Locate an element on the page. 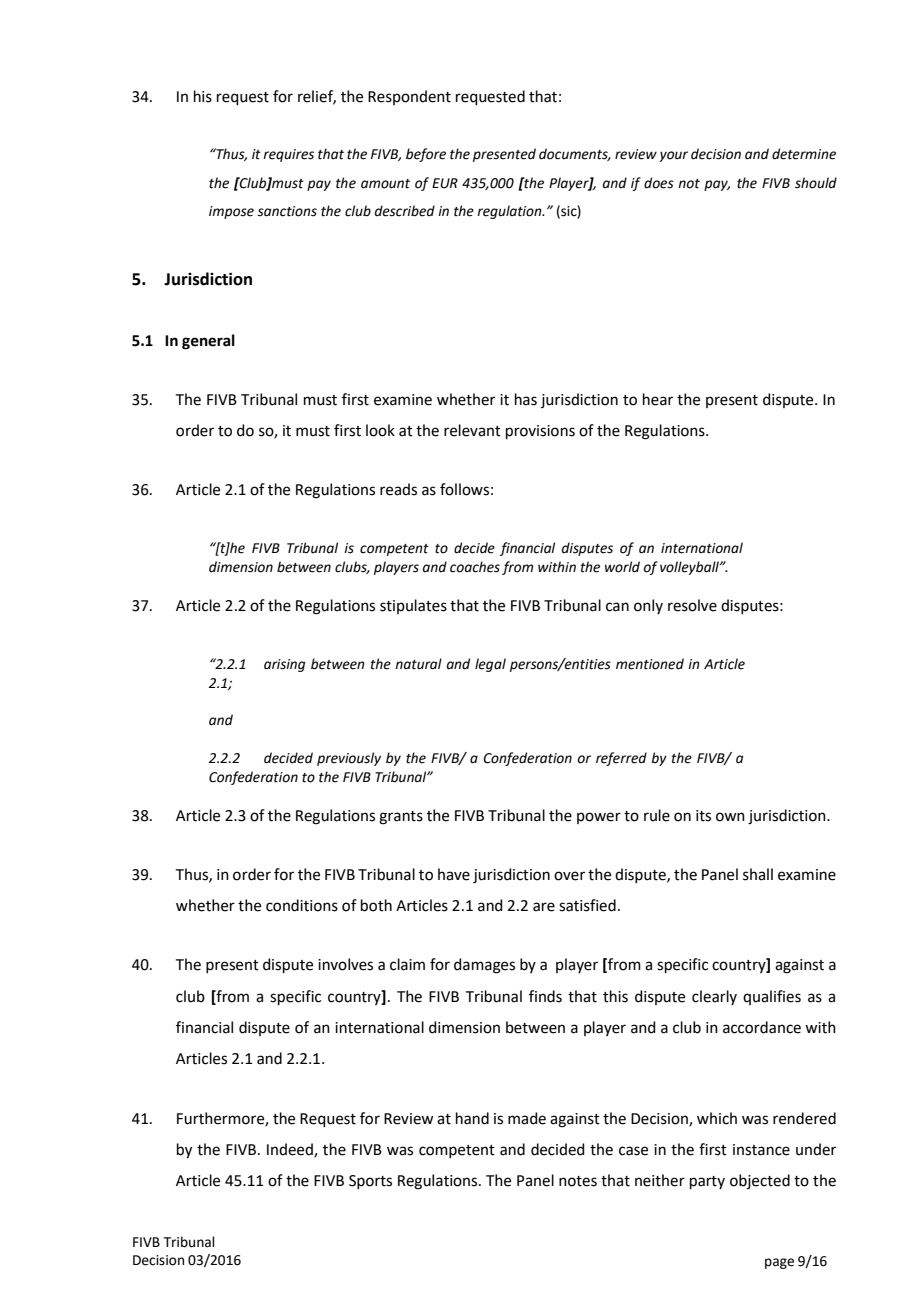 This image has height=1307, width=924. EUR is located at coordinates (445, 183).
